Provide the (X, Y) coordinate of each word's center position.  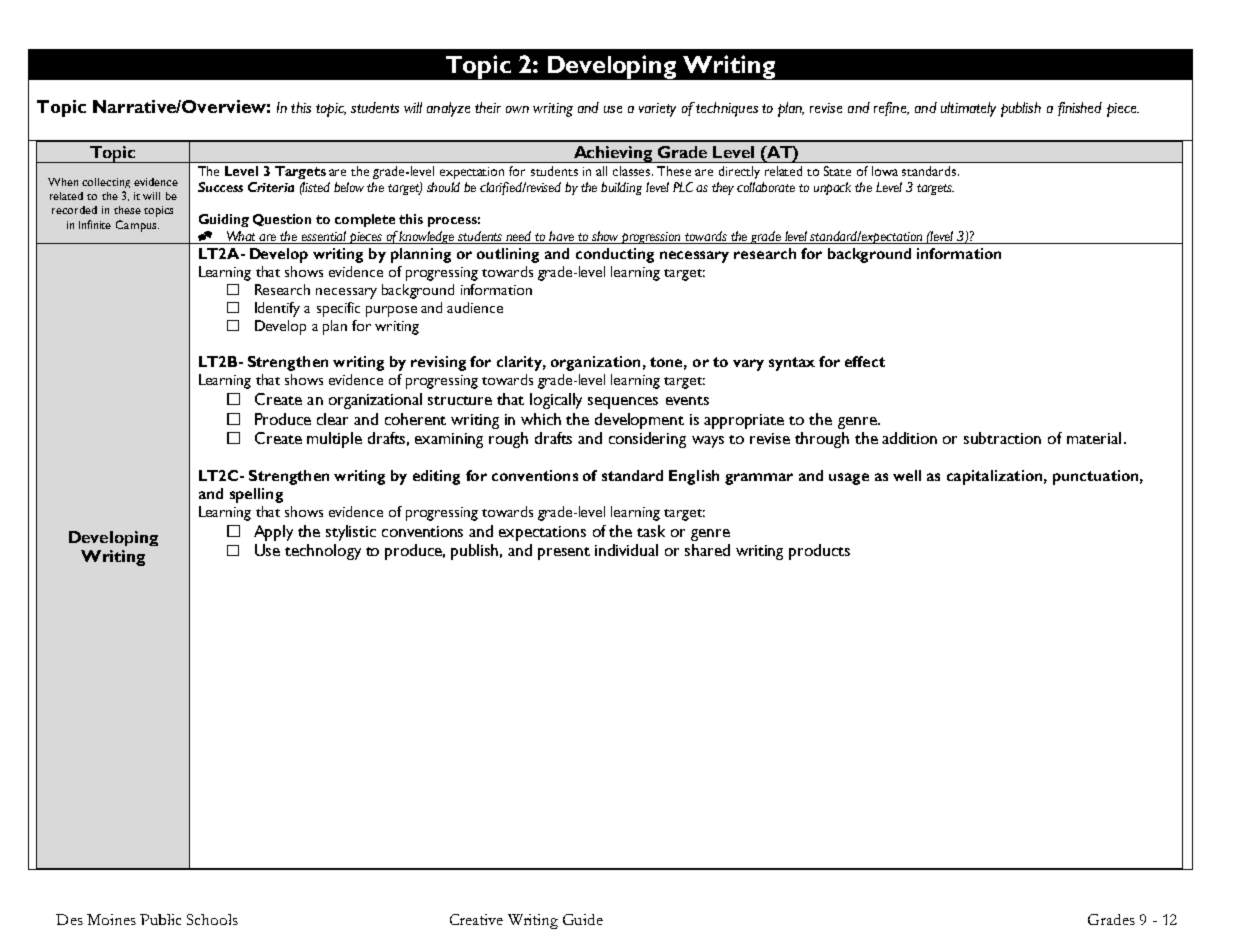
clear (332, 419)
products (819, 552)
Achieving (613, 154)
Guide (583, 919)
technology (323, 552)
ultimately (968, 109)
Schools (212, 919)
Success (220, 187)
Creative (476, 919)
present (564, 553)
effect (865, 361)
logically (556, 401)
